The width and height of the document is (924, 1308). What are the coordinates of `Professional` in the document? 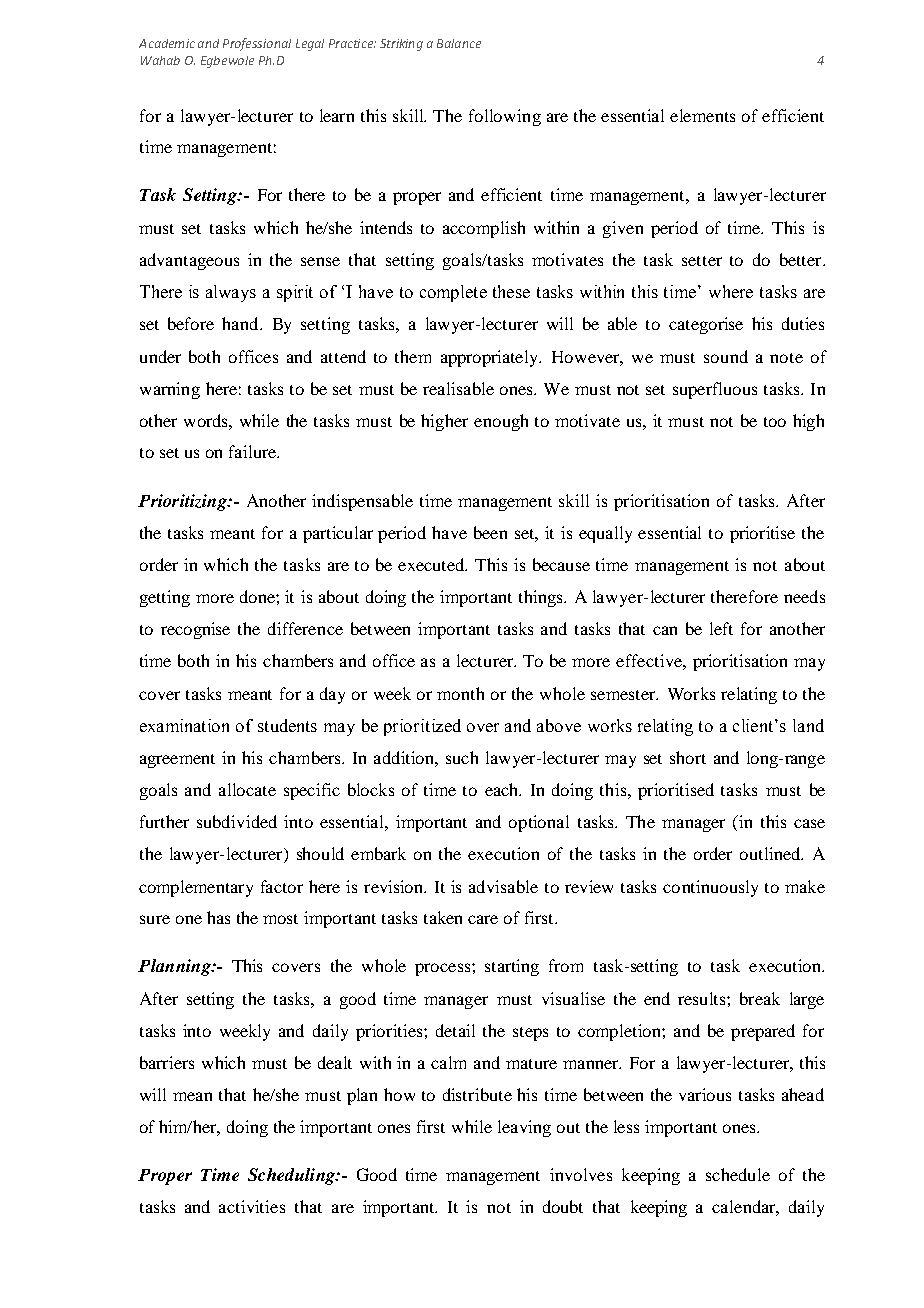 It's located at (257, 44).
